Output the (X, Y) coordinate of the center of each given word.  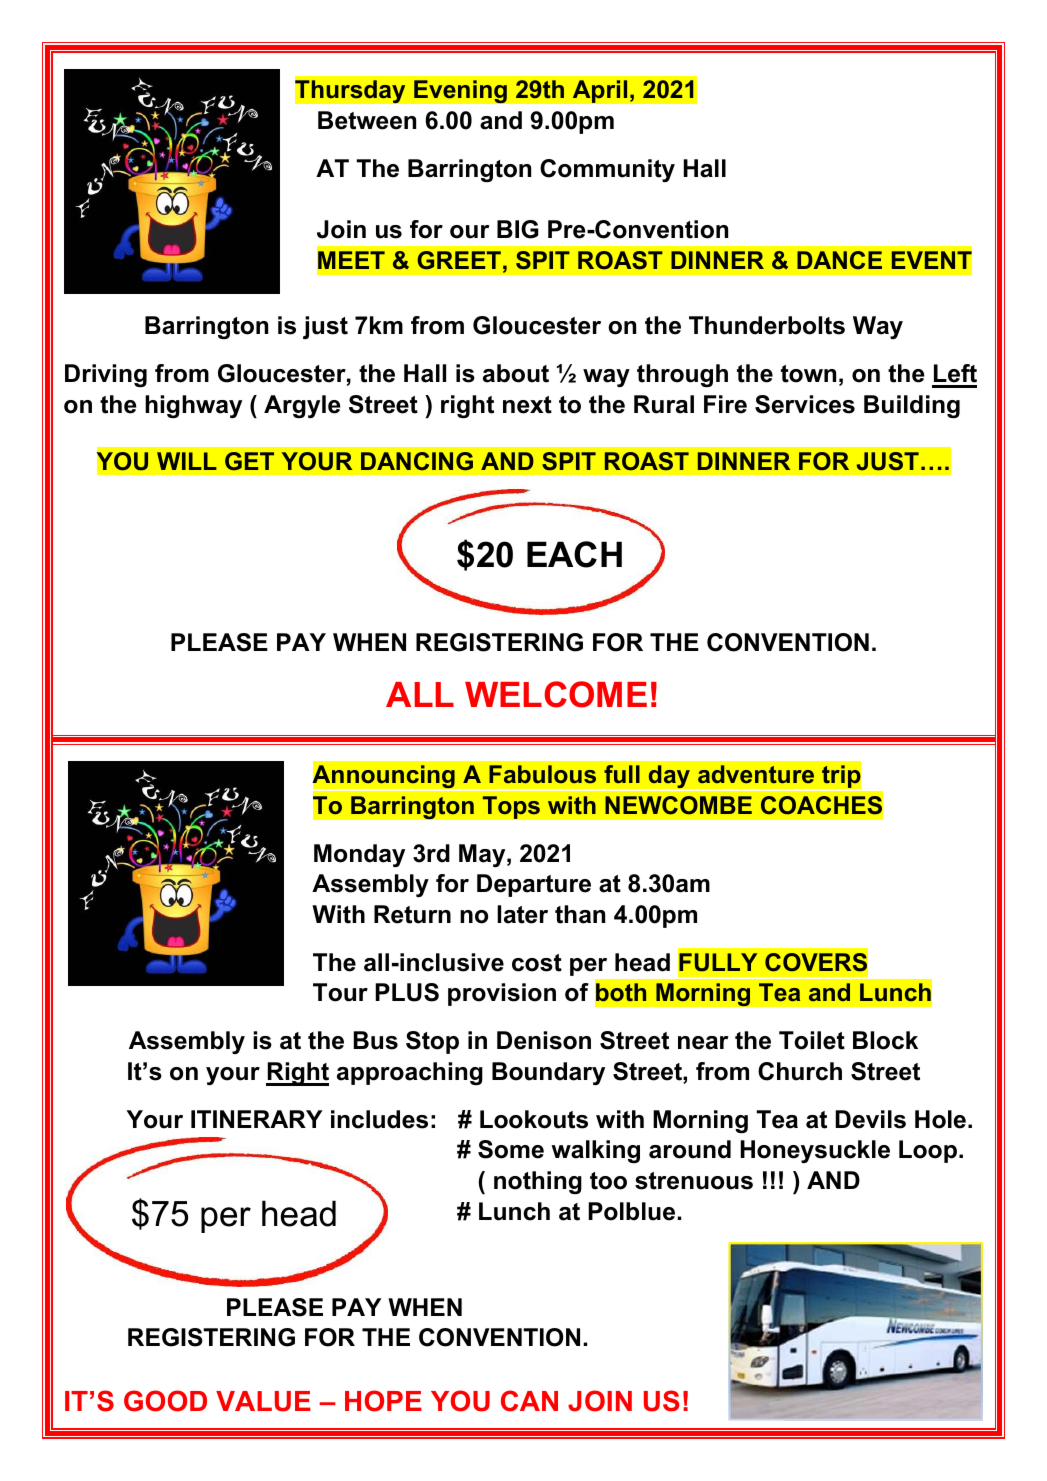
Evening (460, 92)
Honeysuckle (815, 1151)
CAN (529, 1401)
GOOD (165, 1401)
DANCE (839, 260)
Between (367, 120)
